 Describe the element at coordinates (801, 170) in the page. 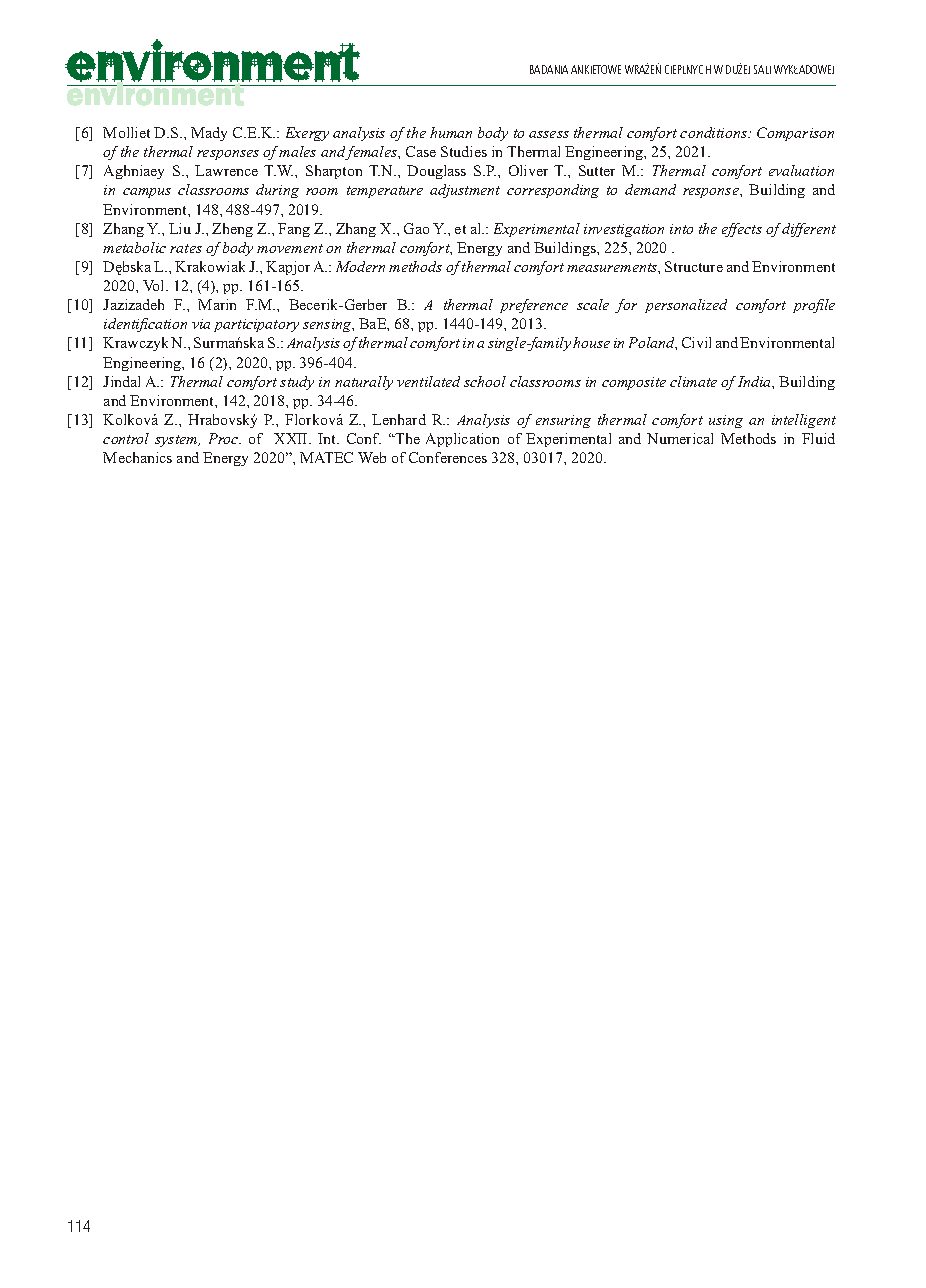

I see `evaluation` at that location.
